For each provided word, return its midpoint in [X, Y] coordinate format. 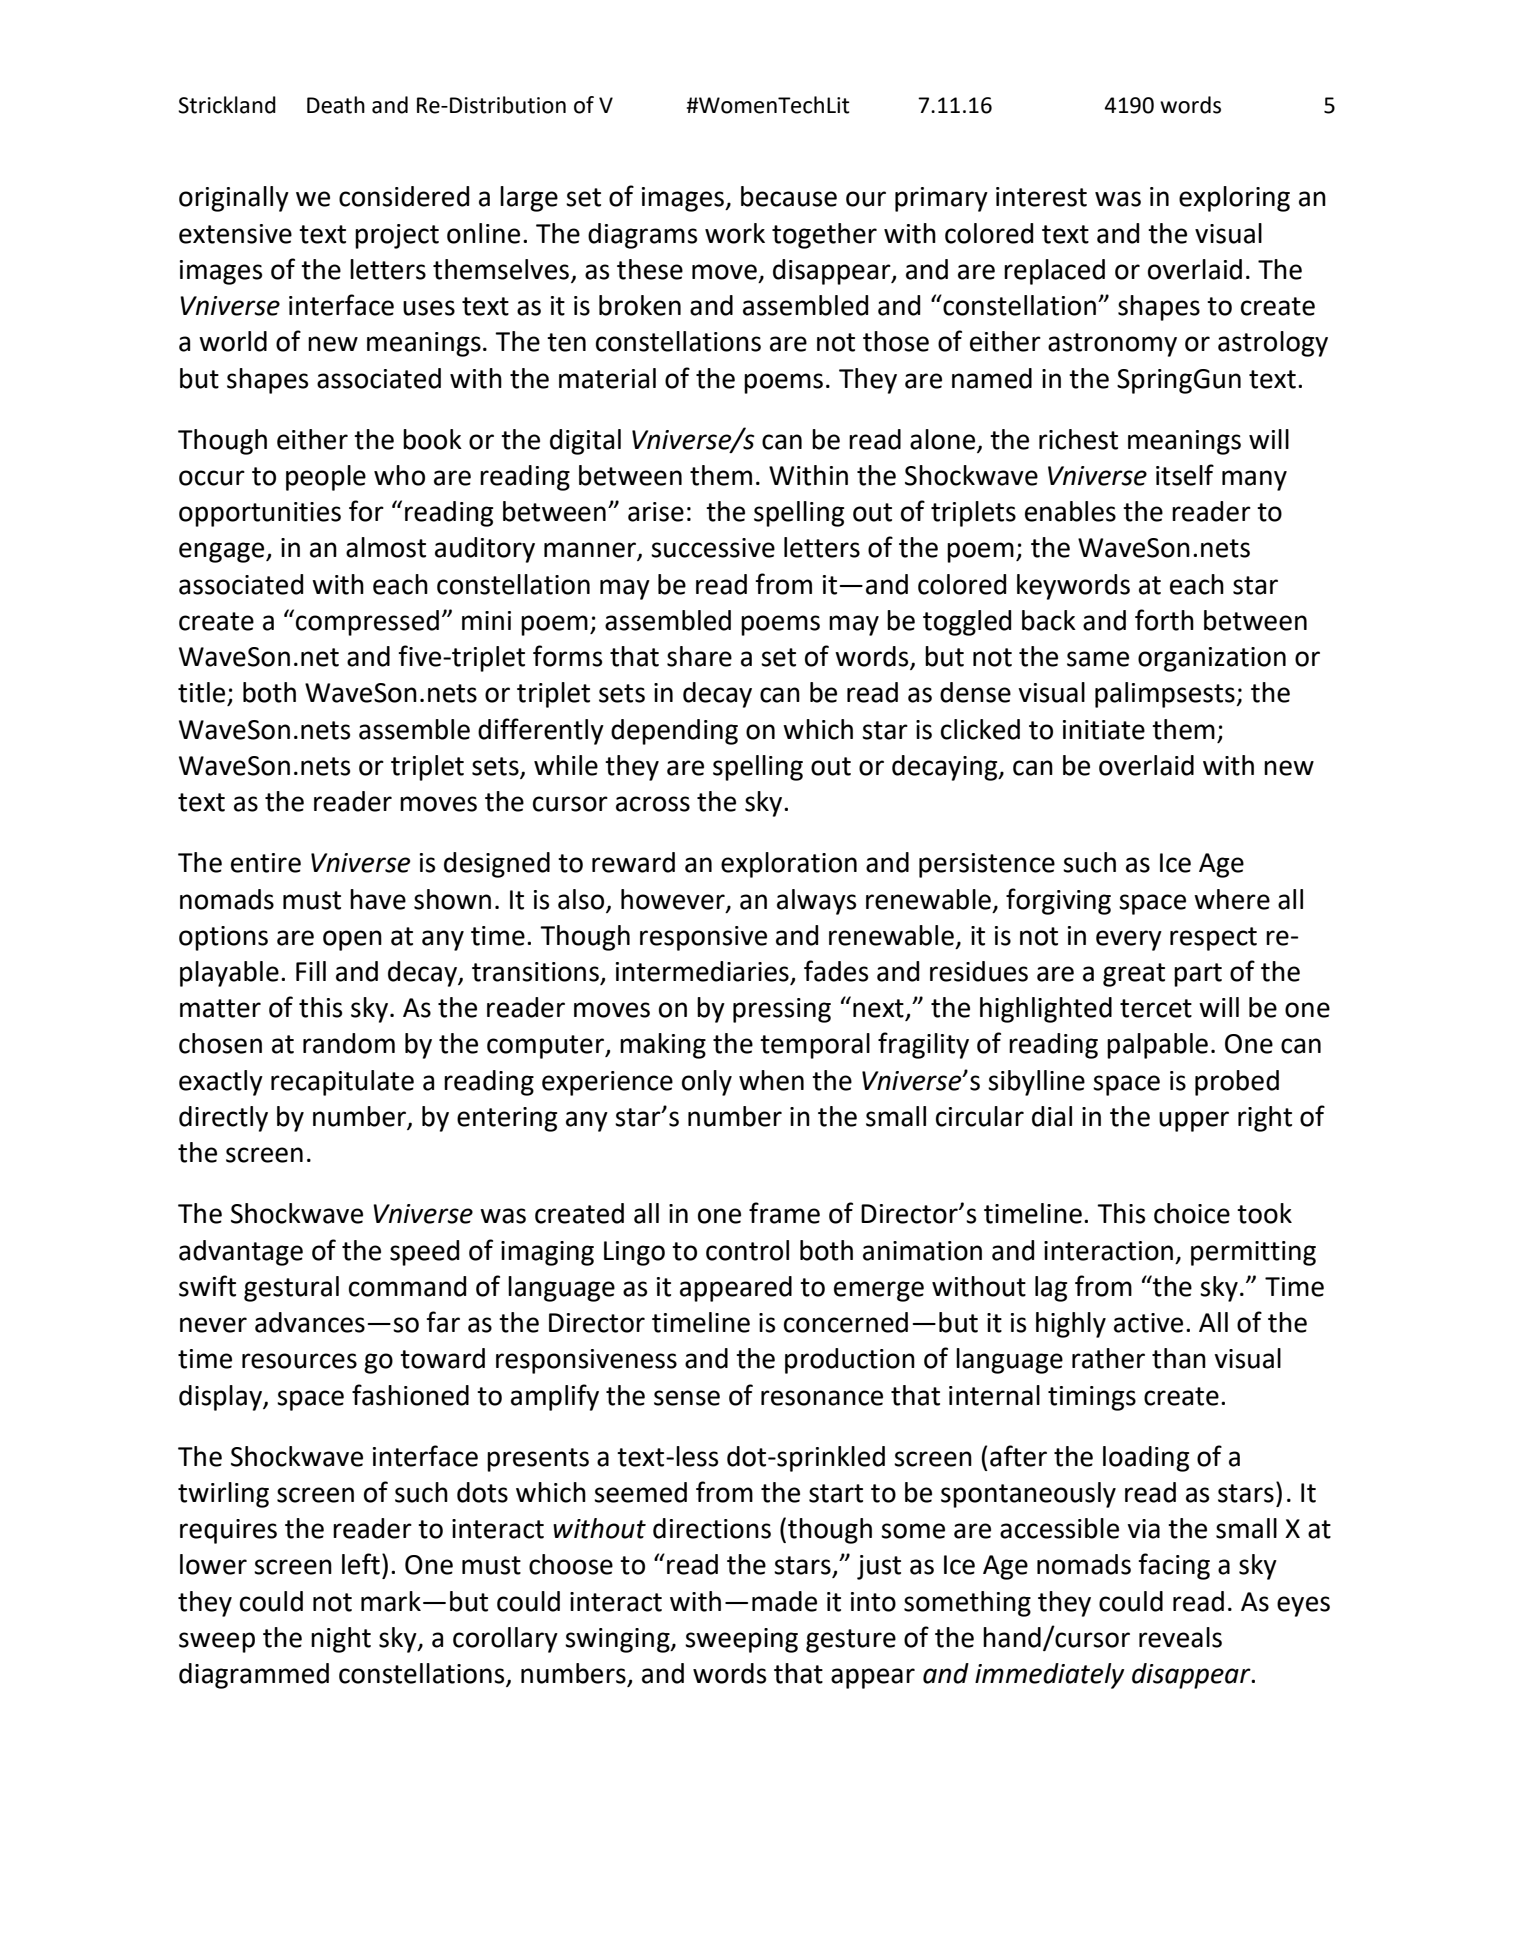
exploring [1234, 199]
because [789, 196]
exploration [789, 865]
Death [336, 105]
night [341, 1640]
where [1232, 899]
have [378, 899]
